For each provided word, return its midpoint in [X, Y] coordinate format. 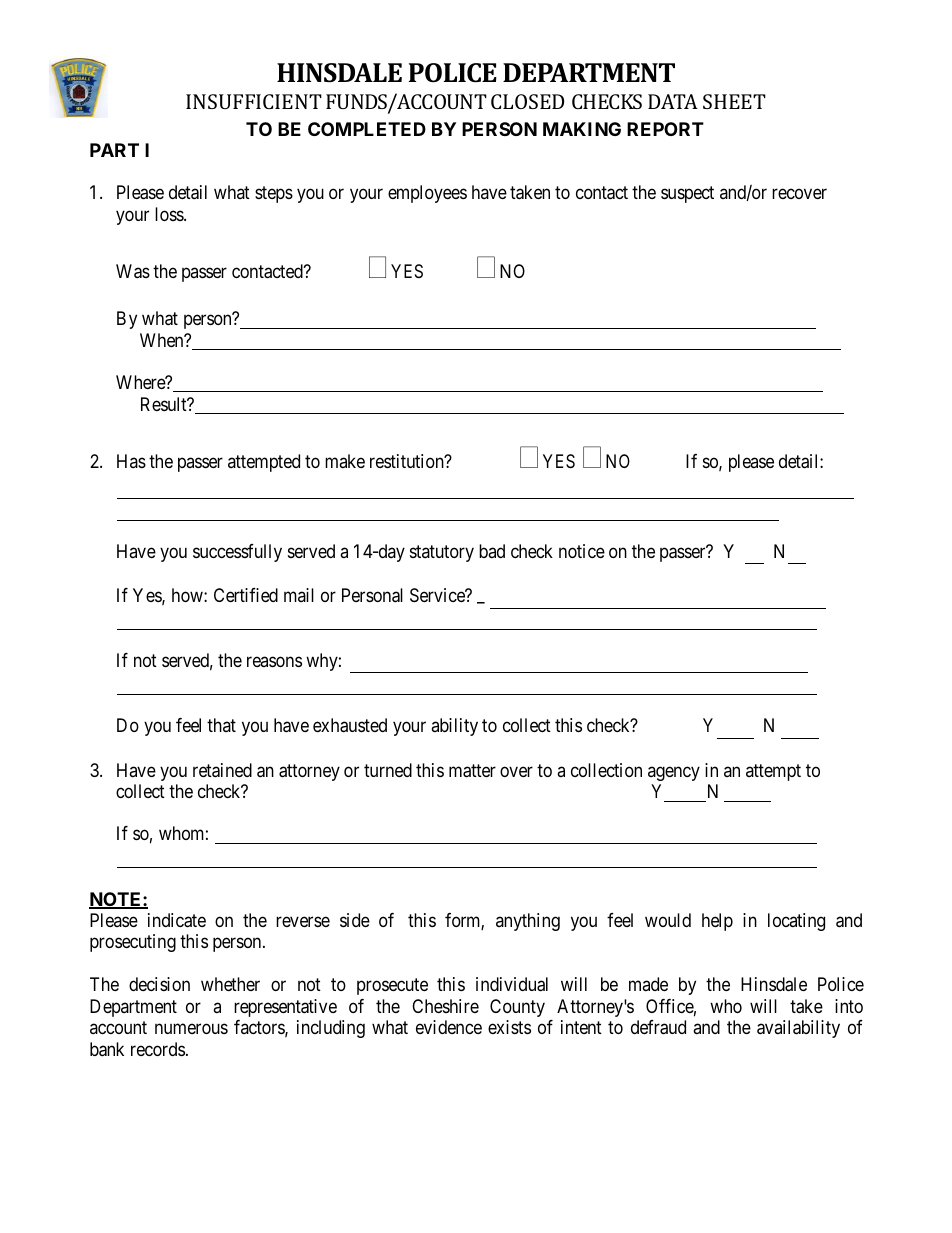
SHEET [734, 101]
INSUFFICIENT [254, 101]
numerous [191, 1029]
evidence [449, 1027]
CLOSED [527, 101]
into [849, 1006]
